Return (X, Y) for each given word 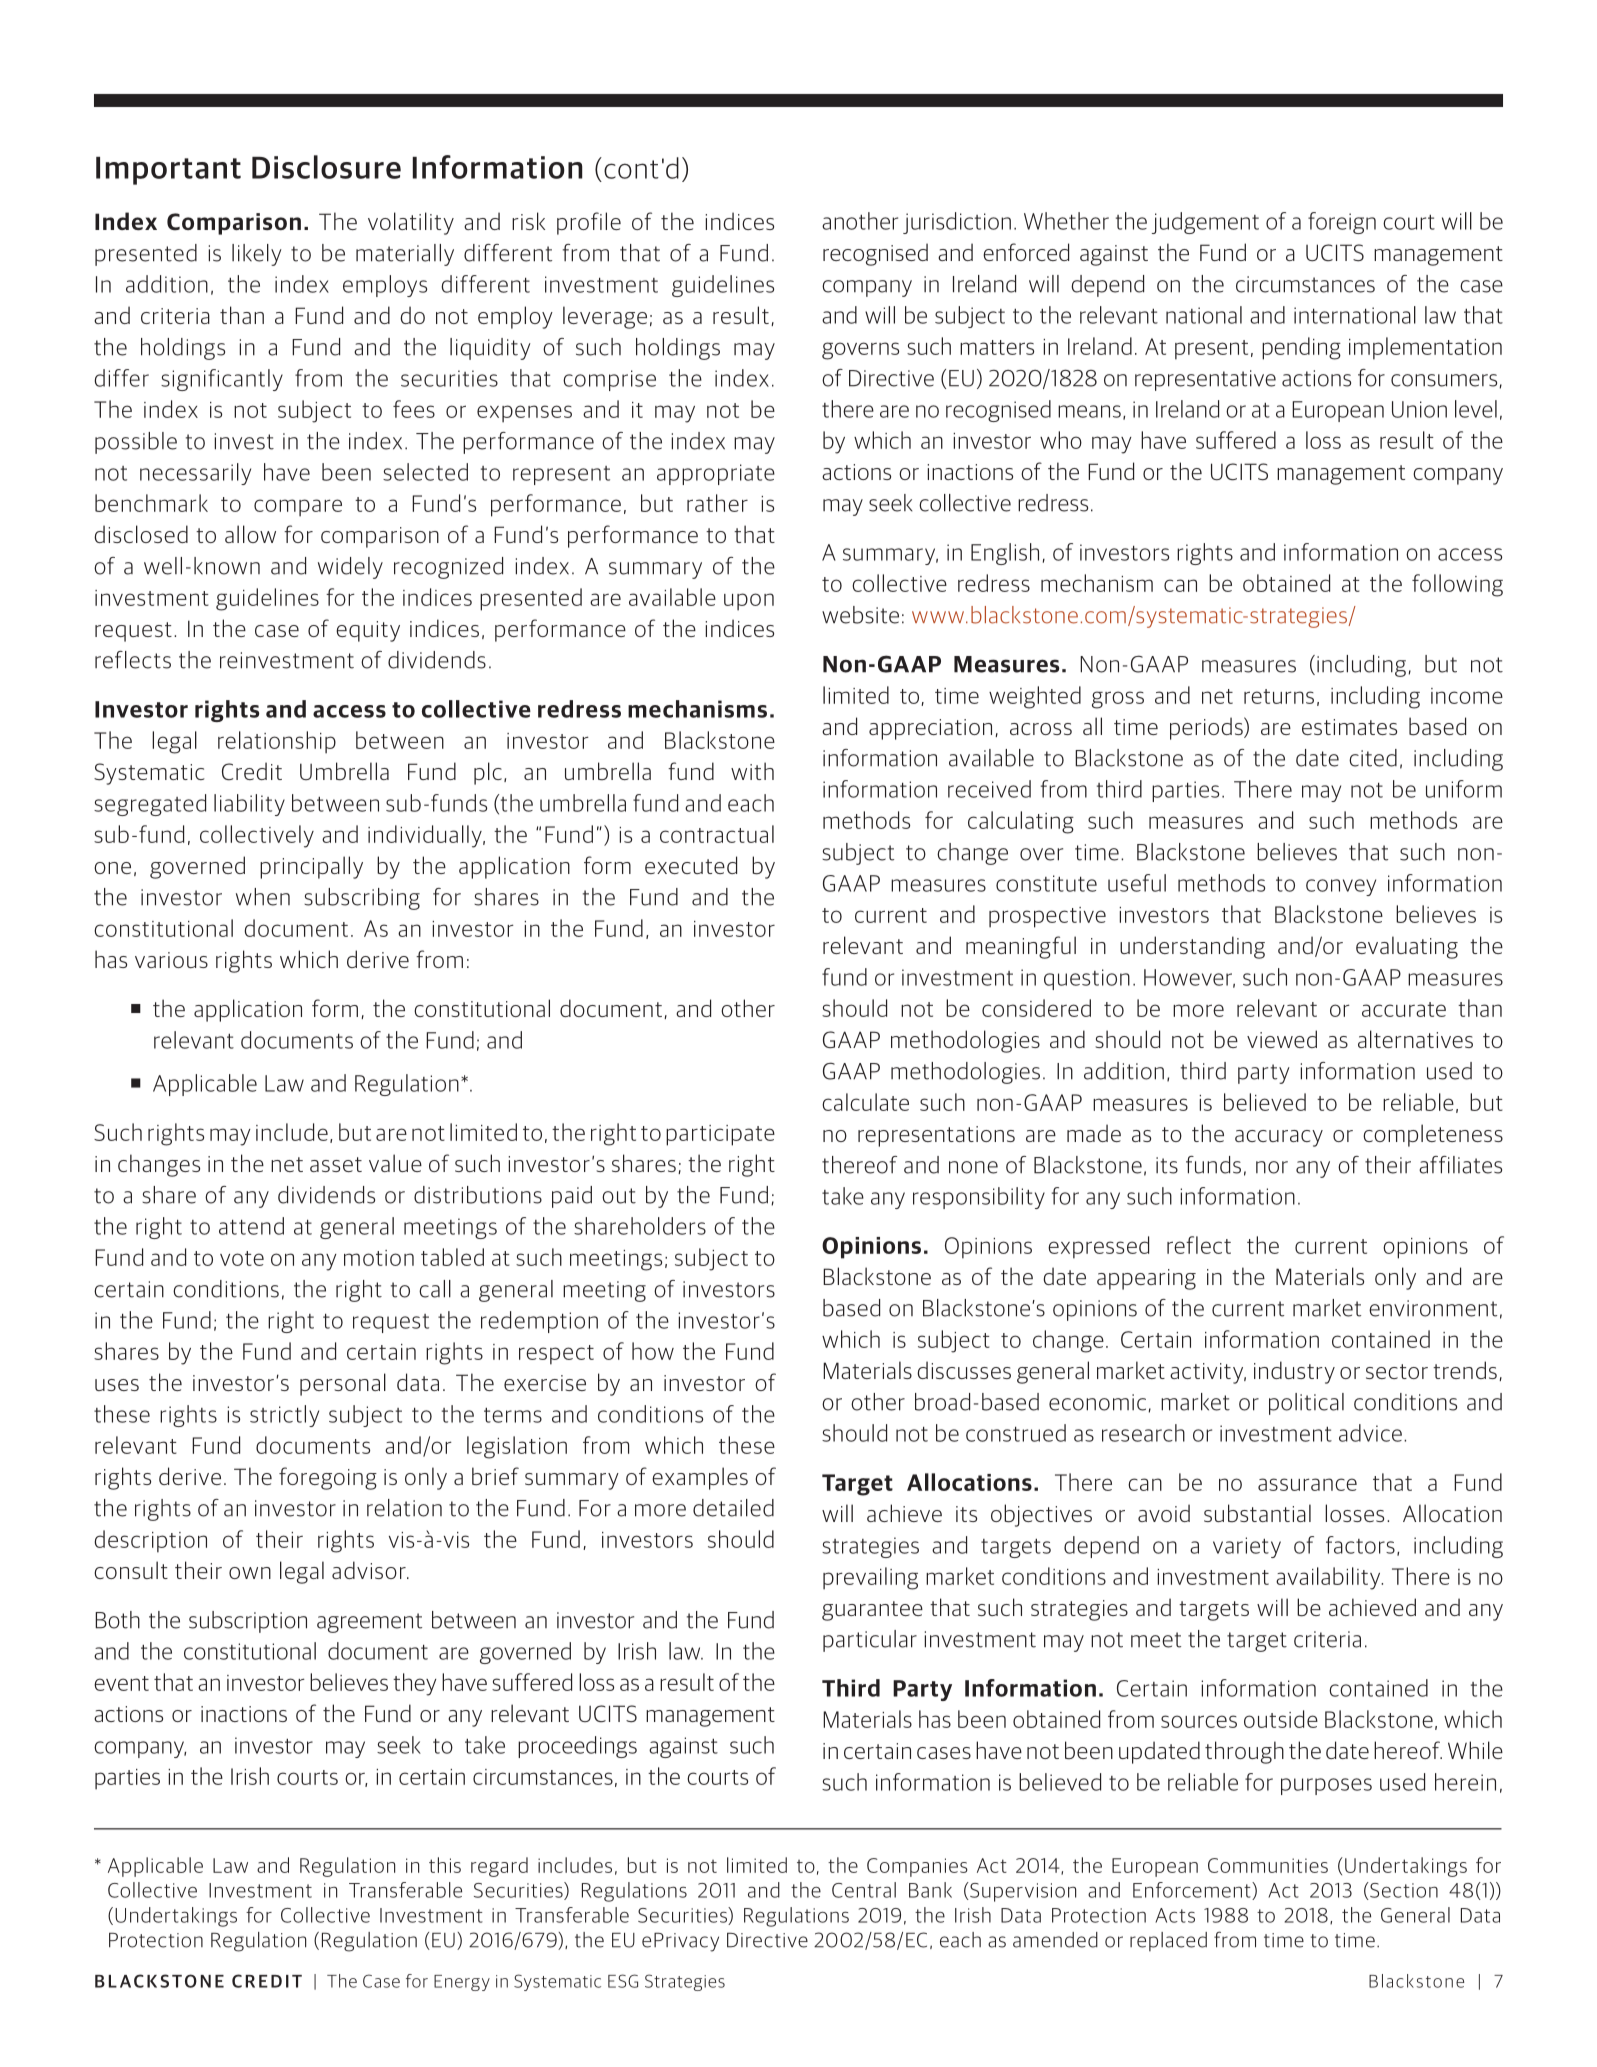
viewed (1282, 1039)
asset (336, 1164)
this (445, 1865)
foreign (1342, 223)
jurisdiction (957, 223)
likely (257, 255)
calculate (865, 1102)
